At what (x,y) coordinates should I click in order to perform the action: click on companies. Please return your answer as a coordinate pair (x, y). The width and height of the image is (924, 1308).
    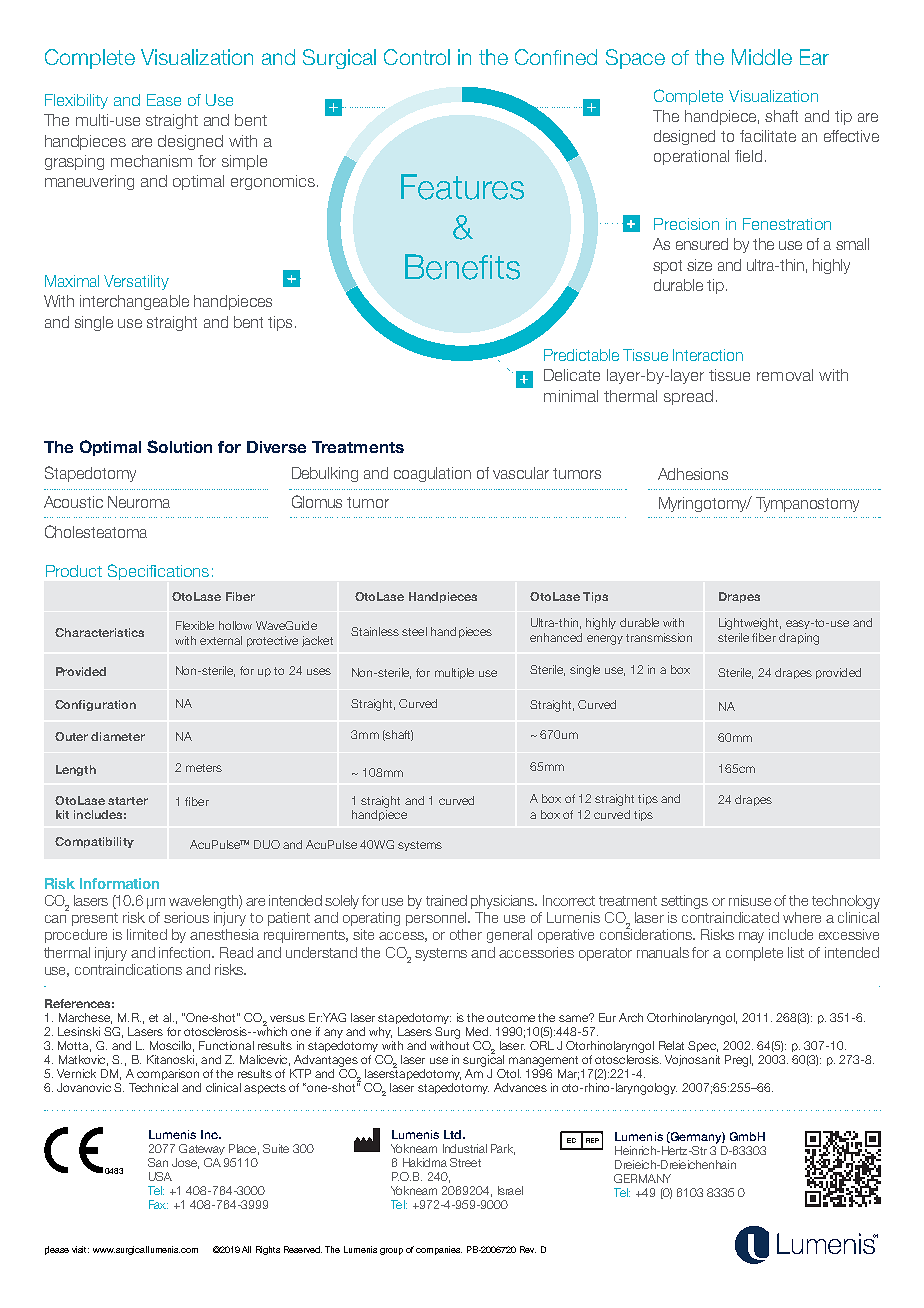
    Looking at the image, I should click on (439, 1250).
